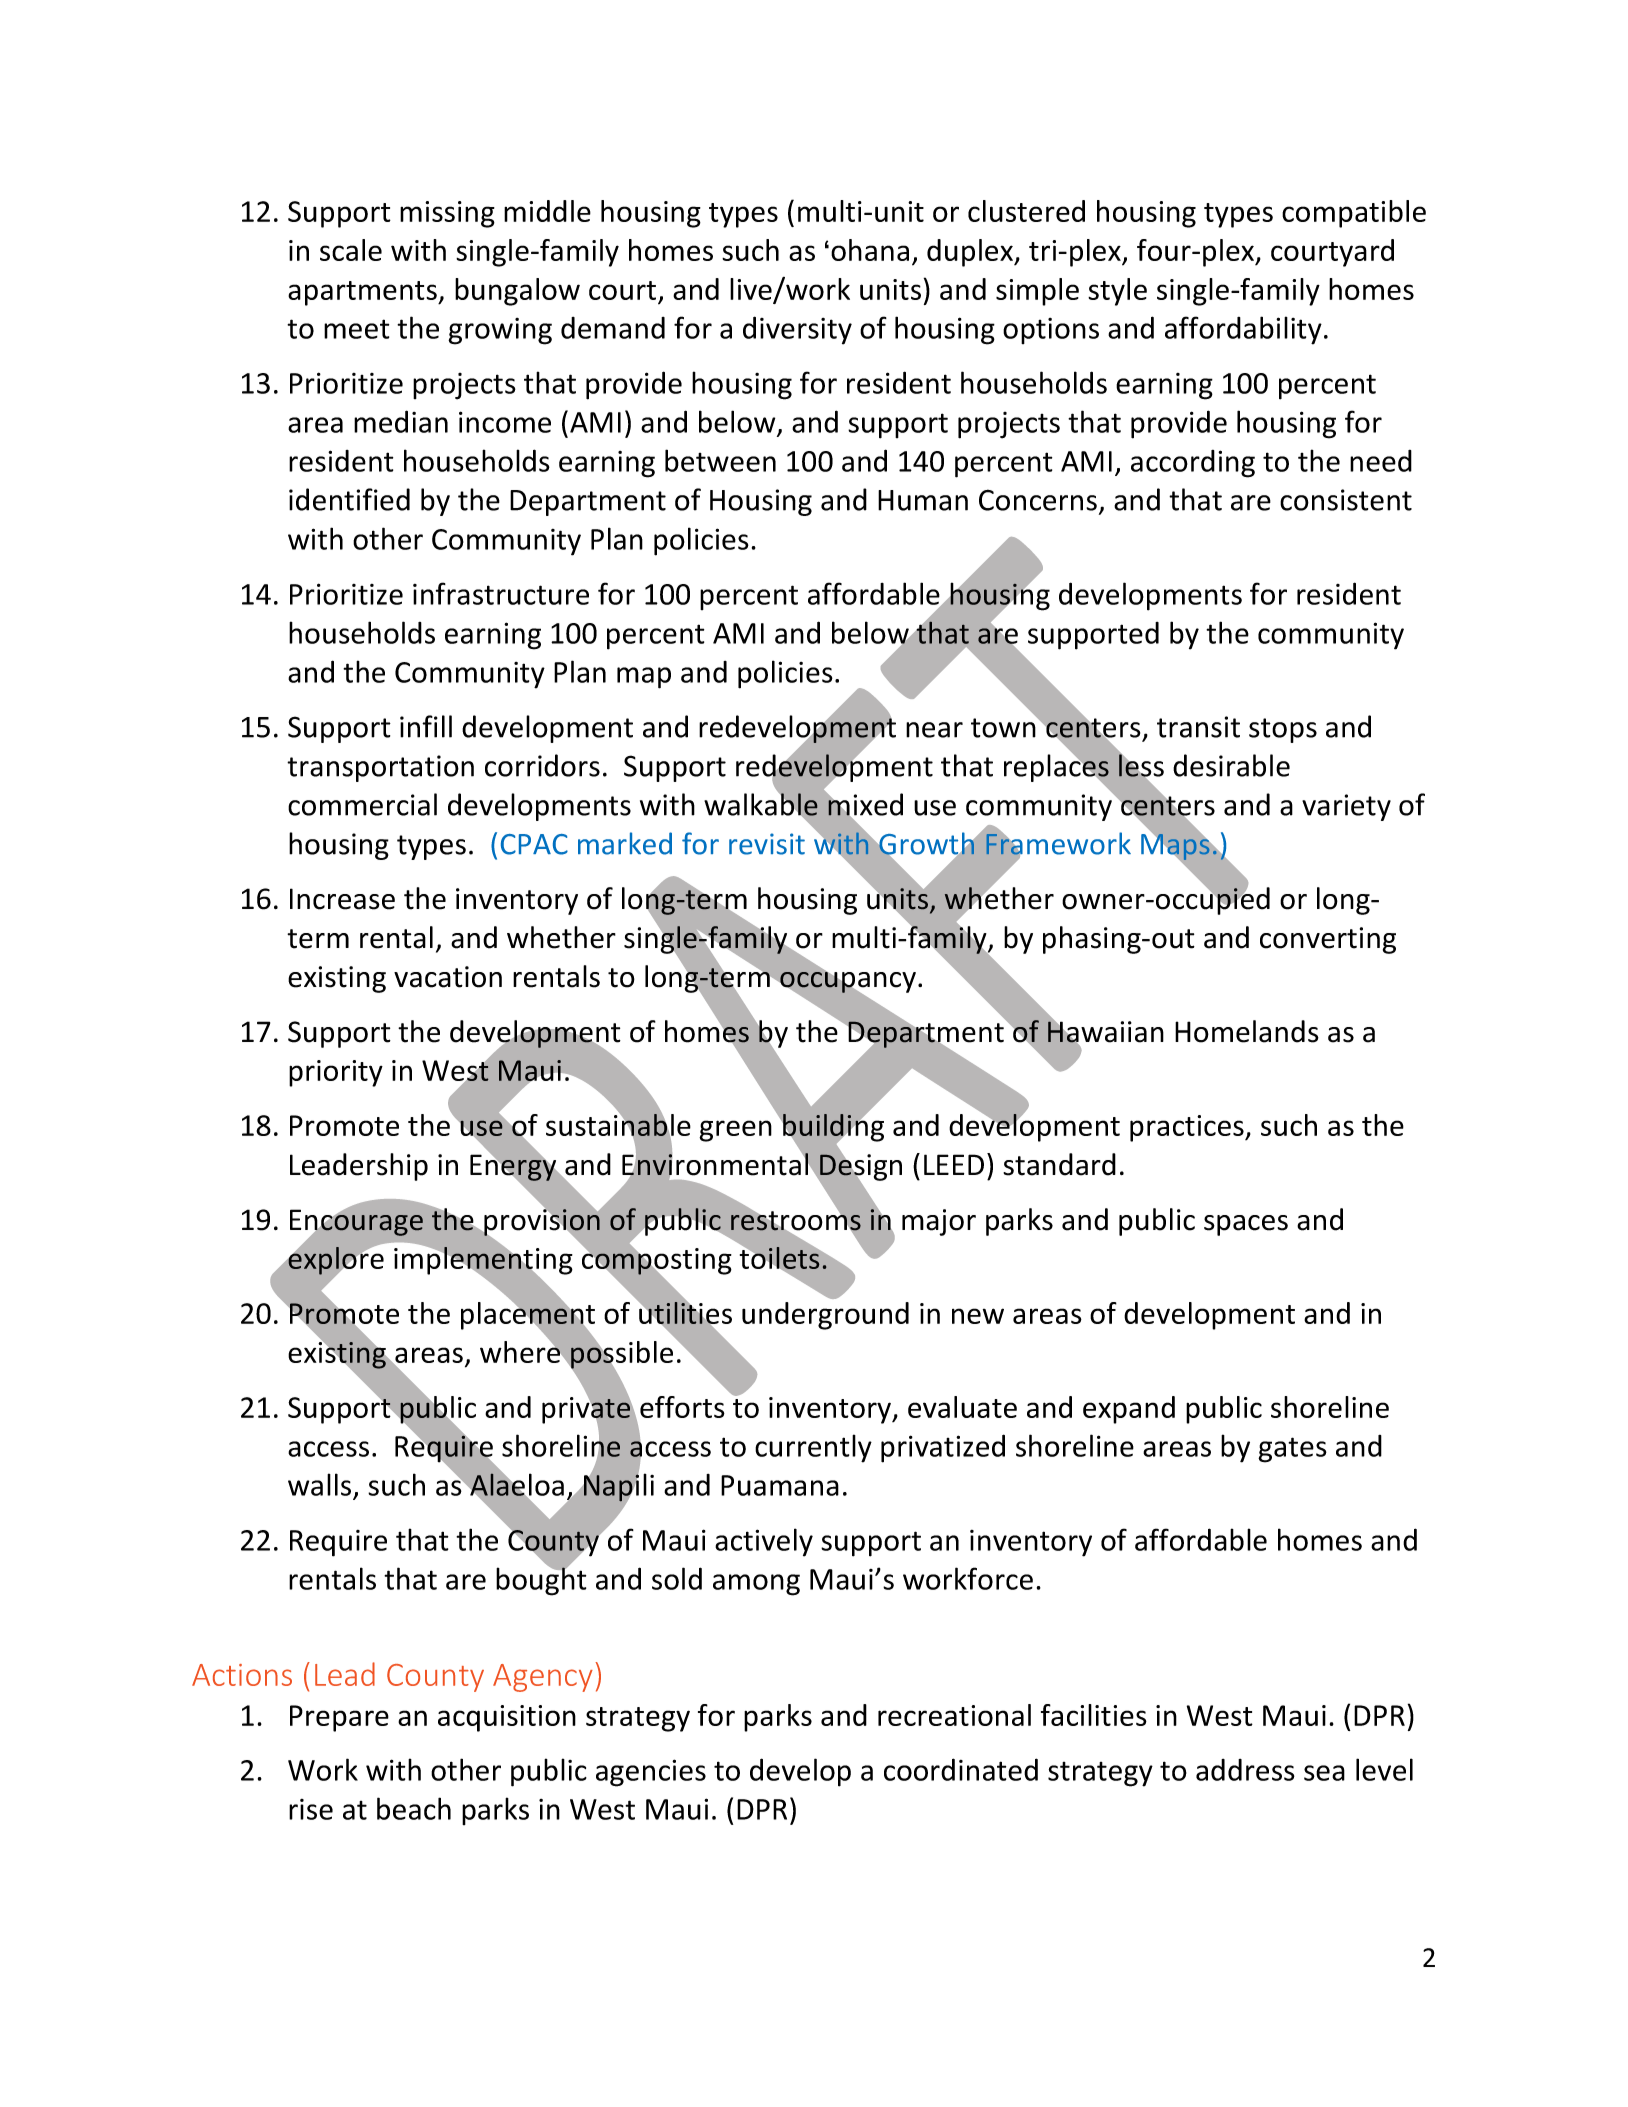 Image resolution: width=1628 pixels, height=2107 pixels. Describe the element at coordinates (735, 1131) in the screenshot. I see `green` at that location.
